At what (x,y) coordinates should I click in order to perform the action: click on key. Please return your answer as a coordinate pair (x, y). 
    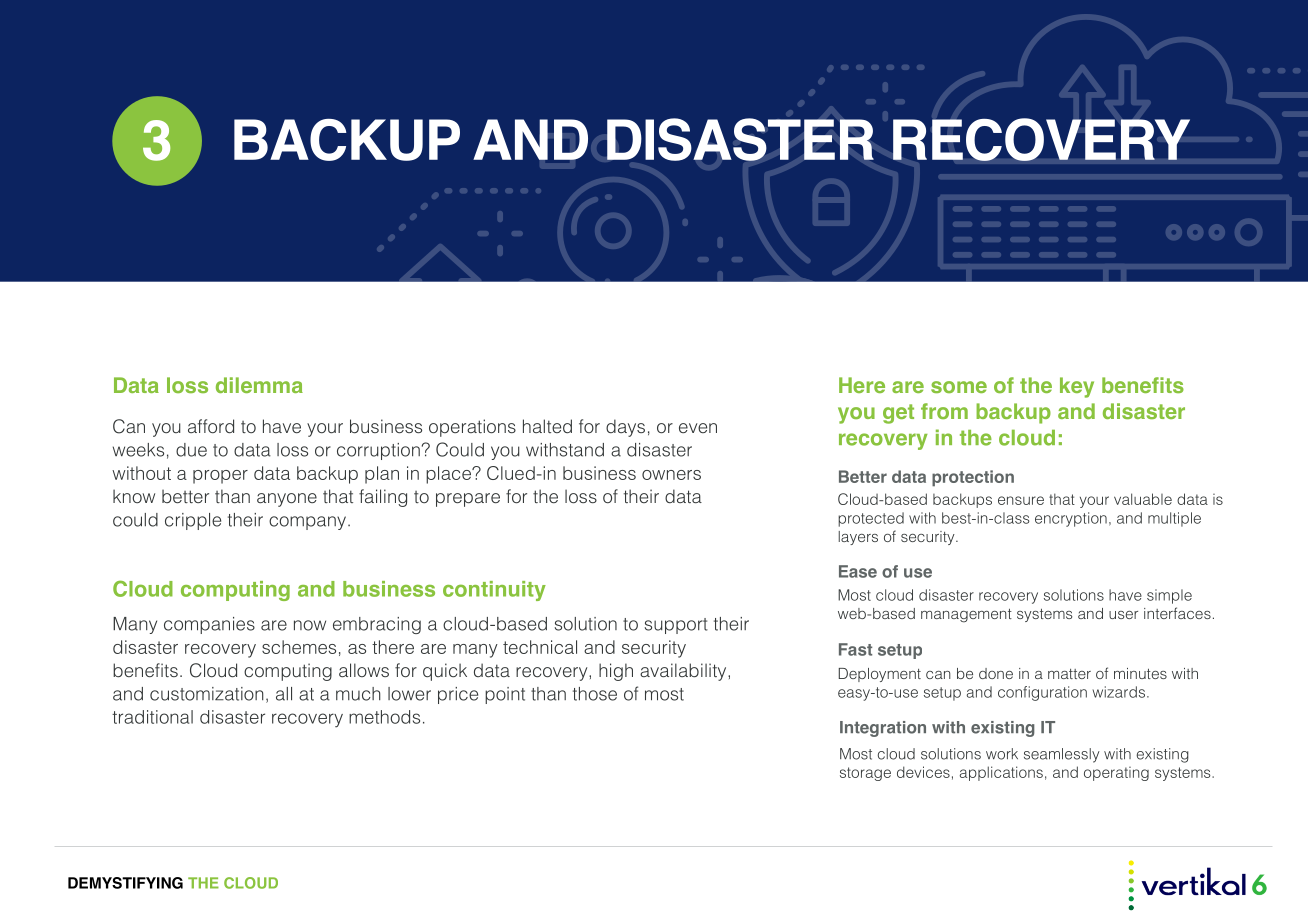
    Looking at the image, I should click on (1077, 387).
